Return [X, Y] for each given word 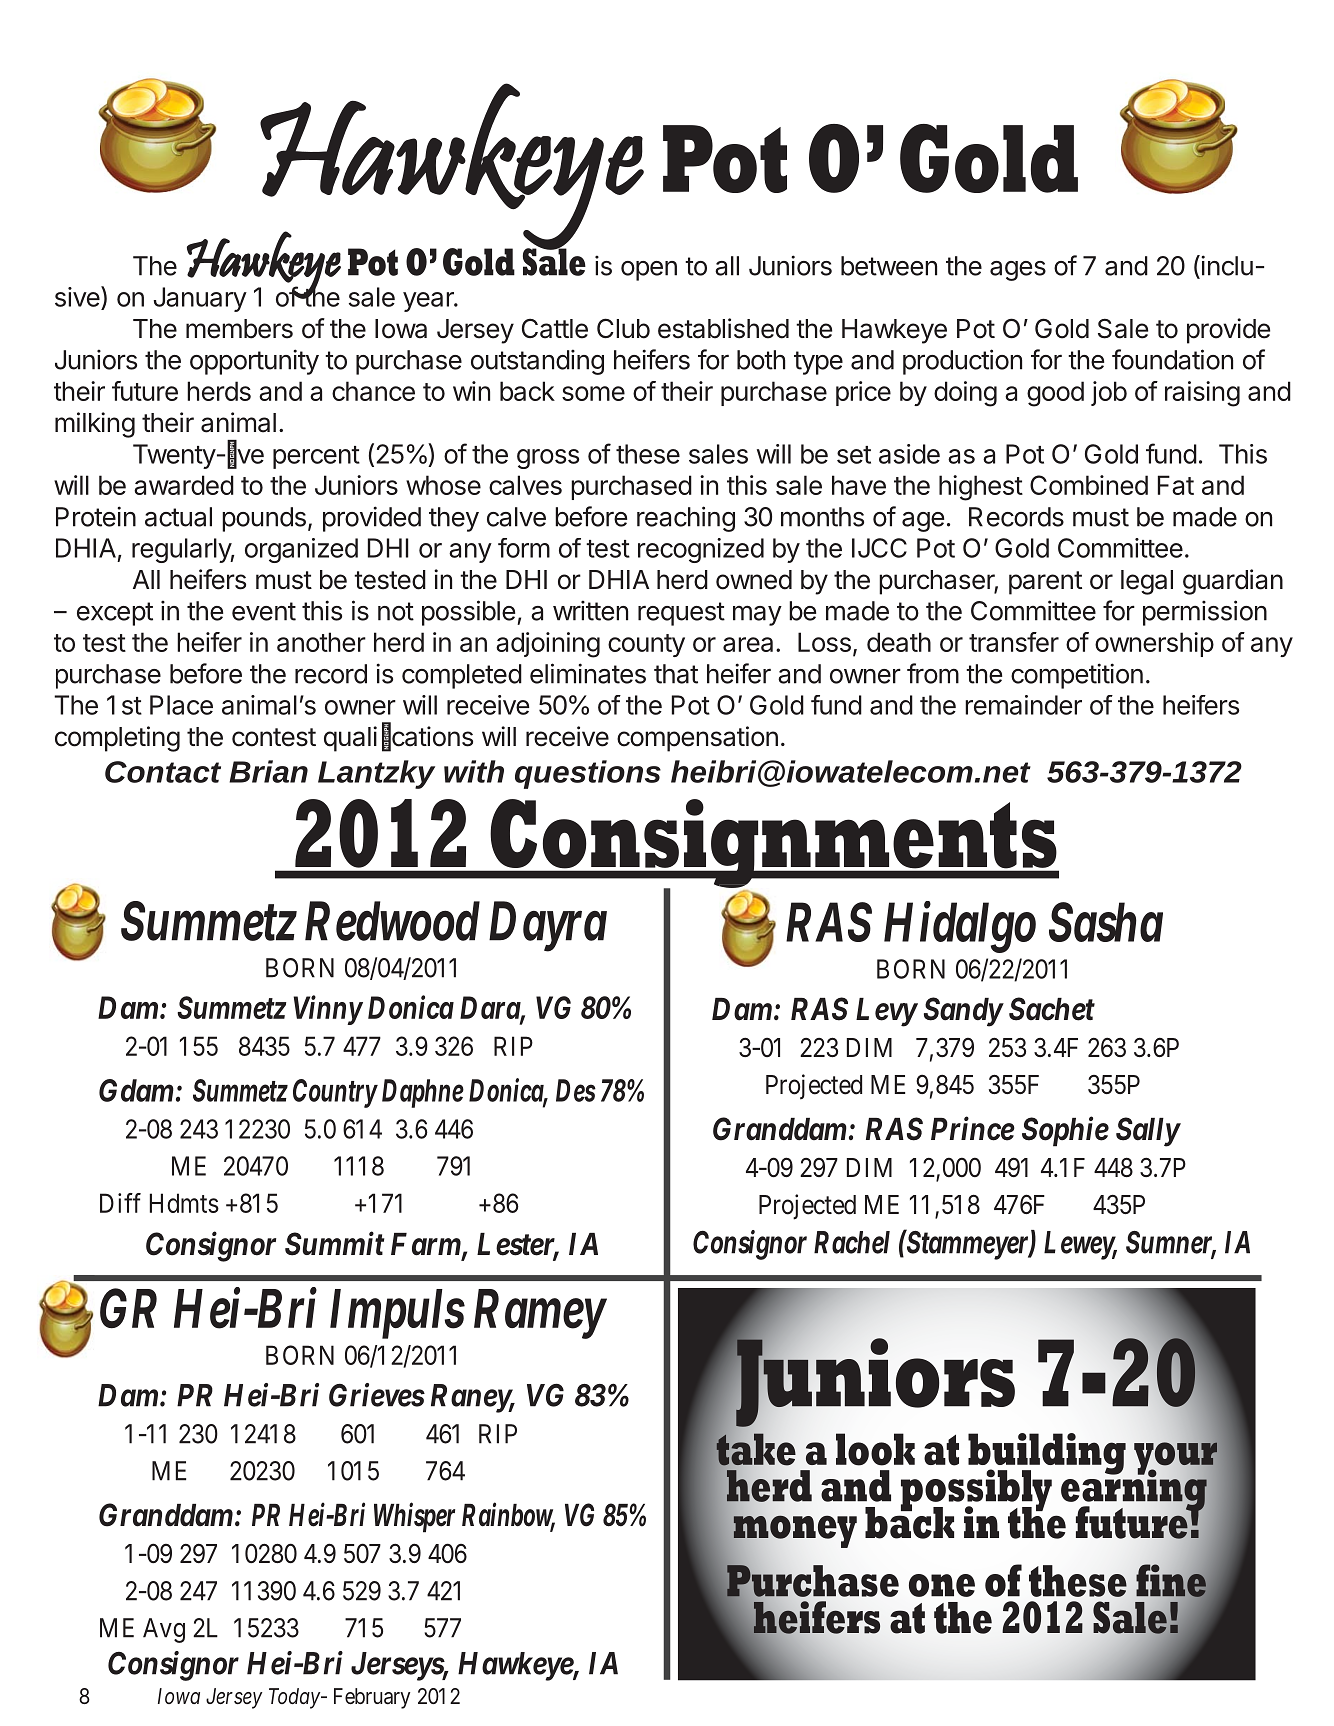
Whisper [414, 1517]
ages [1018, 271]
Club [623, 328]
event [264, 611]
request [681, 614]
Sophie [1065, 1131]
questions [588, 774]
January [200, 299]
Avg [164, 1630]
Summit [334, 1244]
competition [1077, 676]
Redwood [392, 921]
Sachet [1052, 1009]
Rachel [852, 1242]
